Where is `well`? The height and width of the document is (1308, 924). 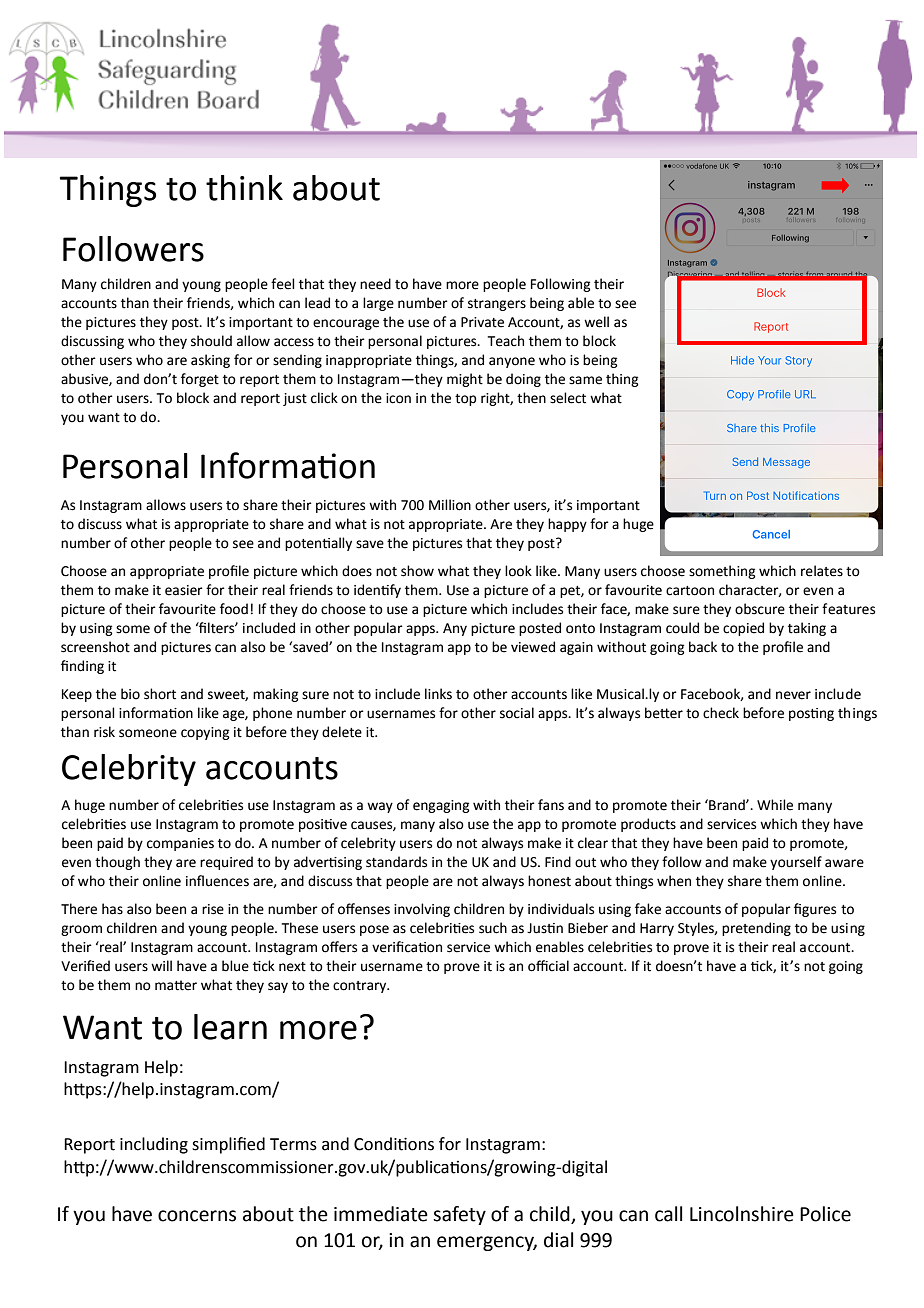
well is located at coordinates (596, 322).
